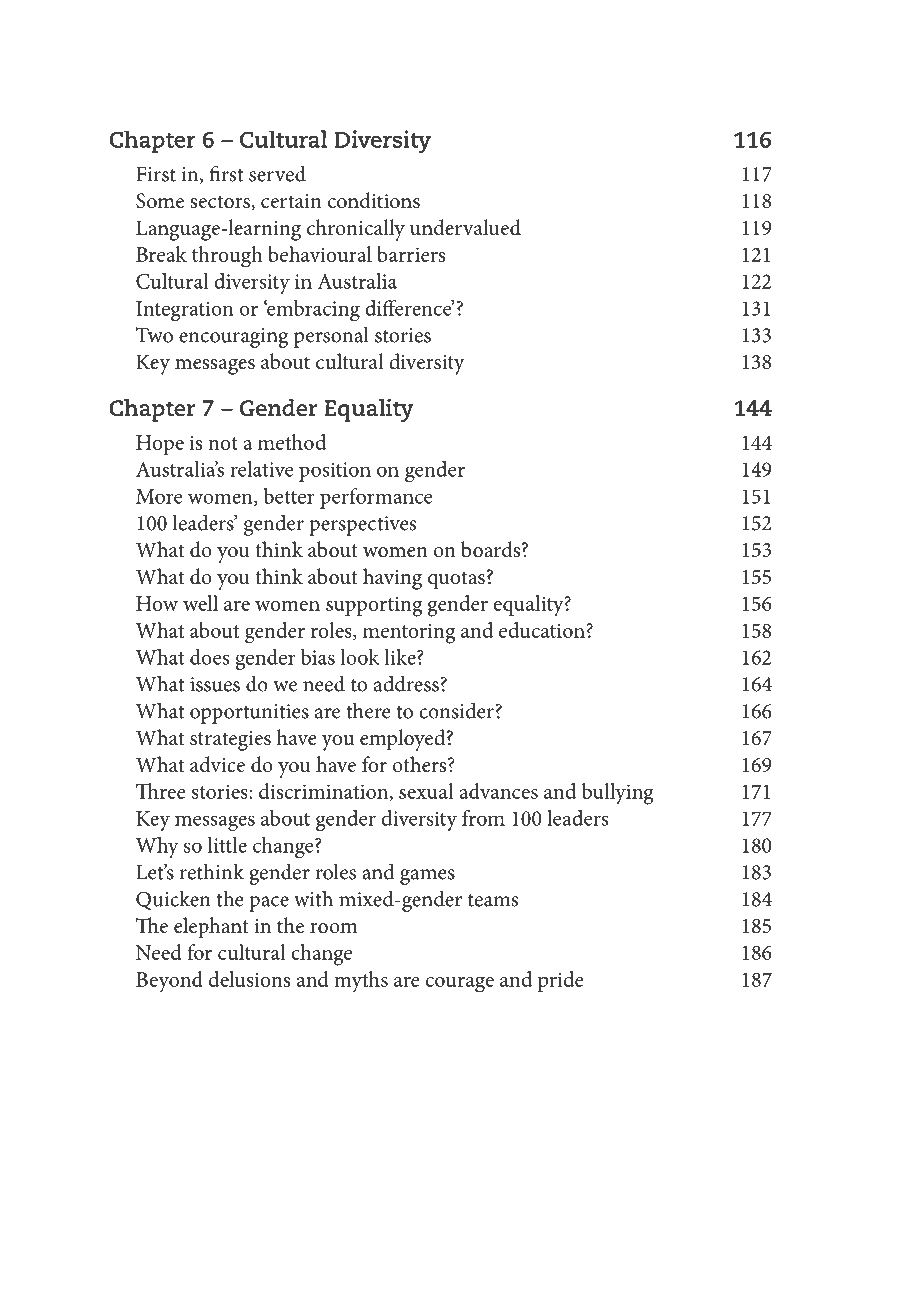 This screenshot has width=924, height=1316. I want to click on conditions, so click(374, 200).
